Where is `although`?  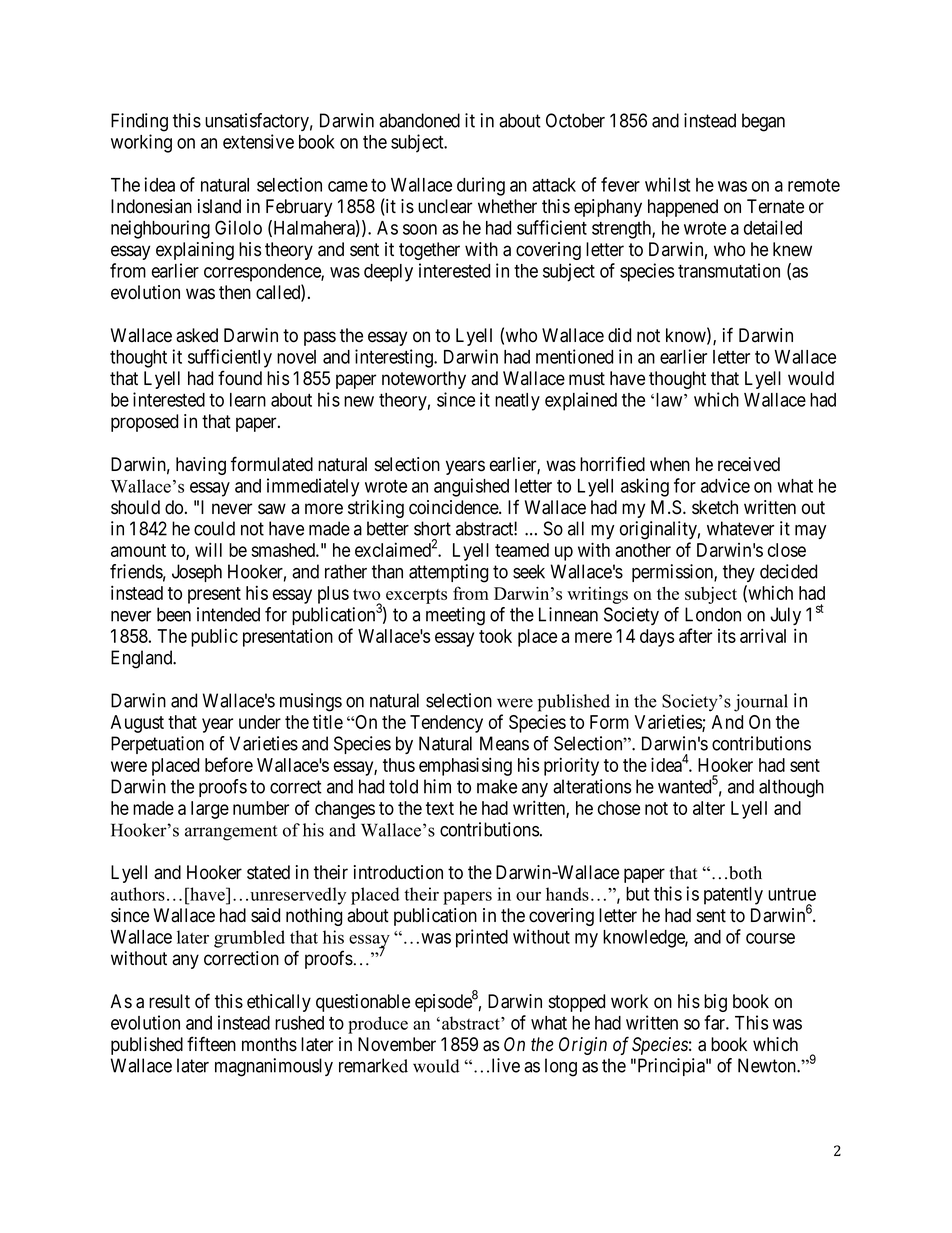 although is located at coordinates (791, 788).
